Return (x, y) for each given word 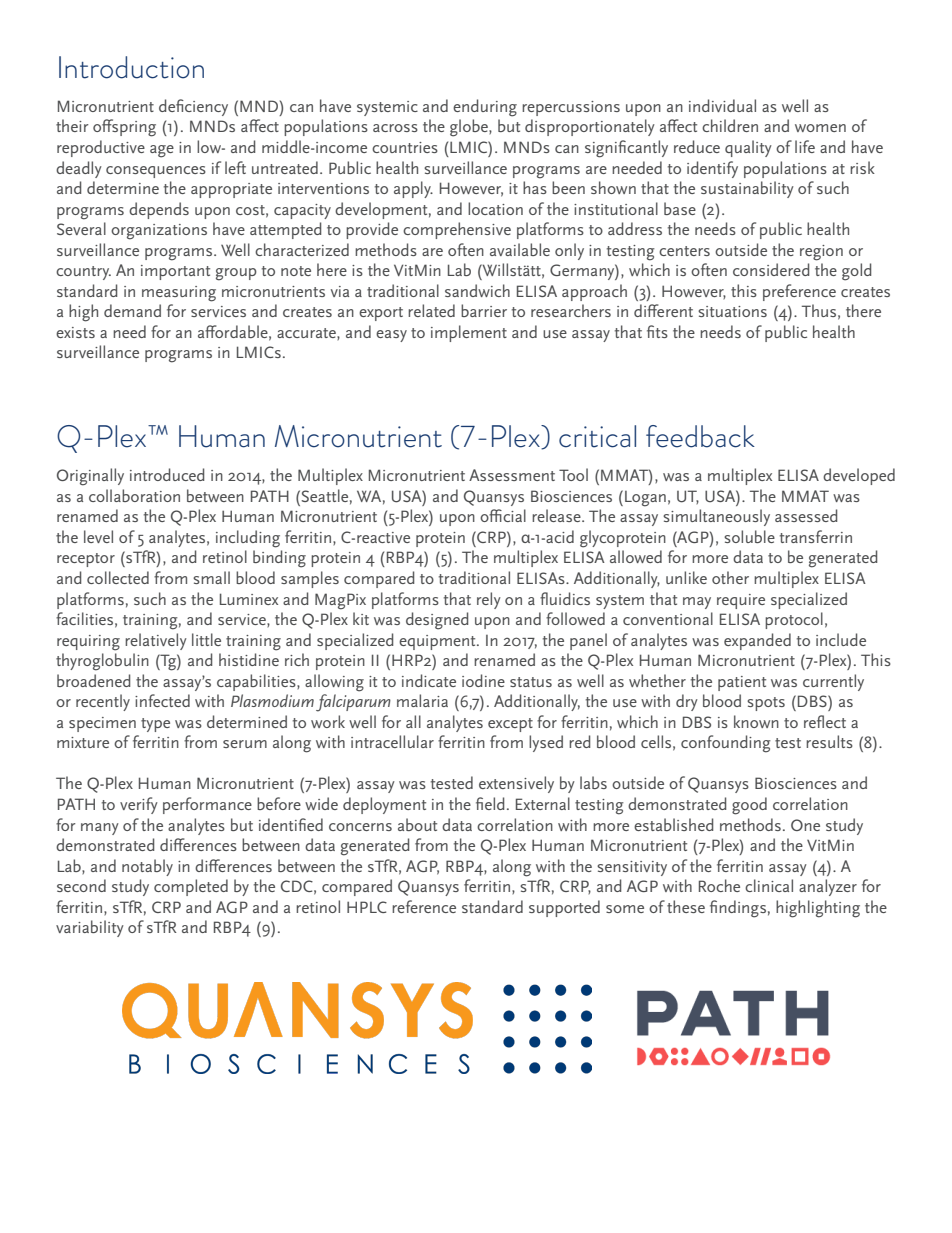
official (503, 515)
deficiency (193, 107)
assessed (806, 515)
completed (191, 887)
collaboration (134, 495)
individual (722, 105)
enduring (485, 108)
